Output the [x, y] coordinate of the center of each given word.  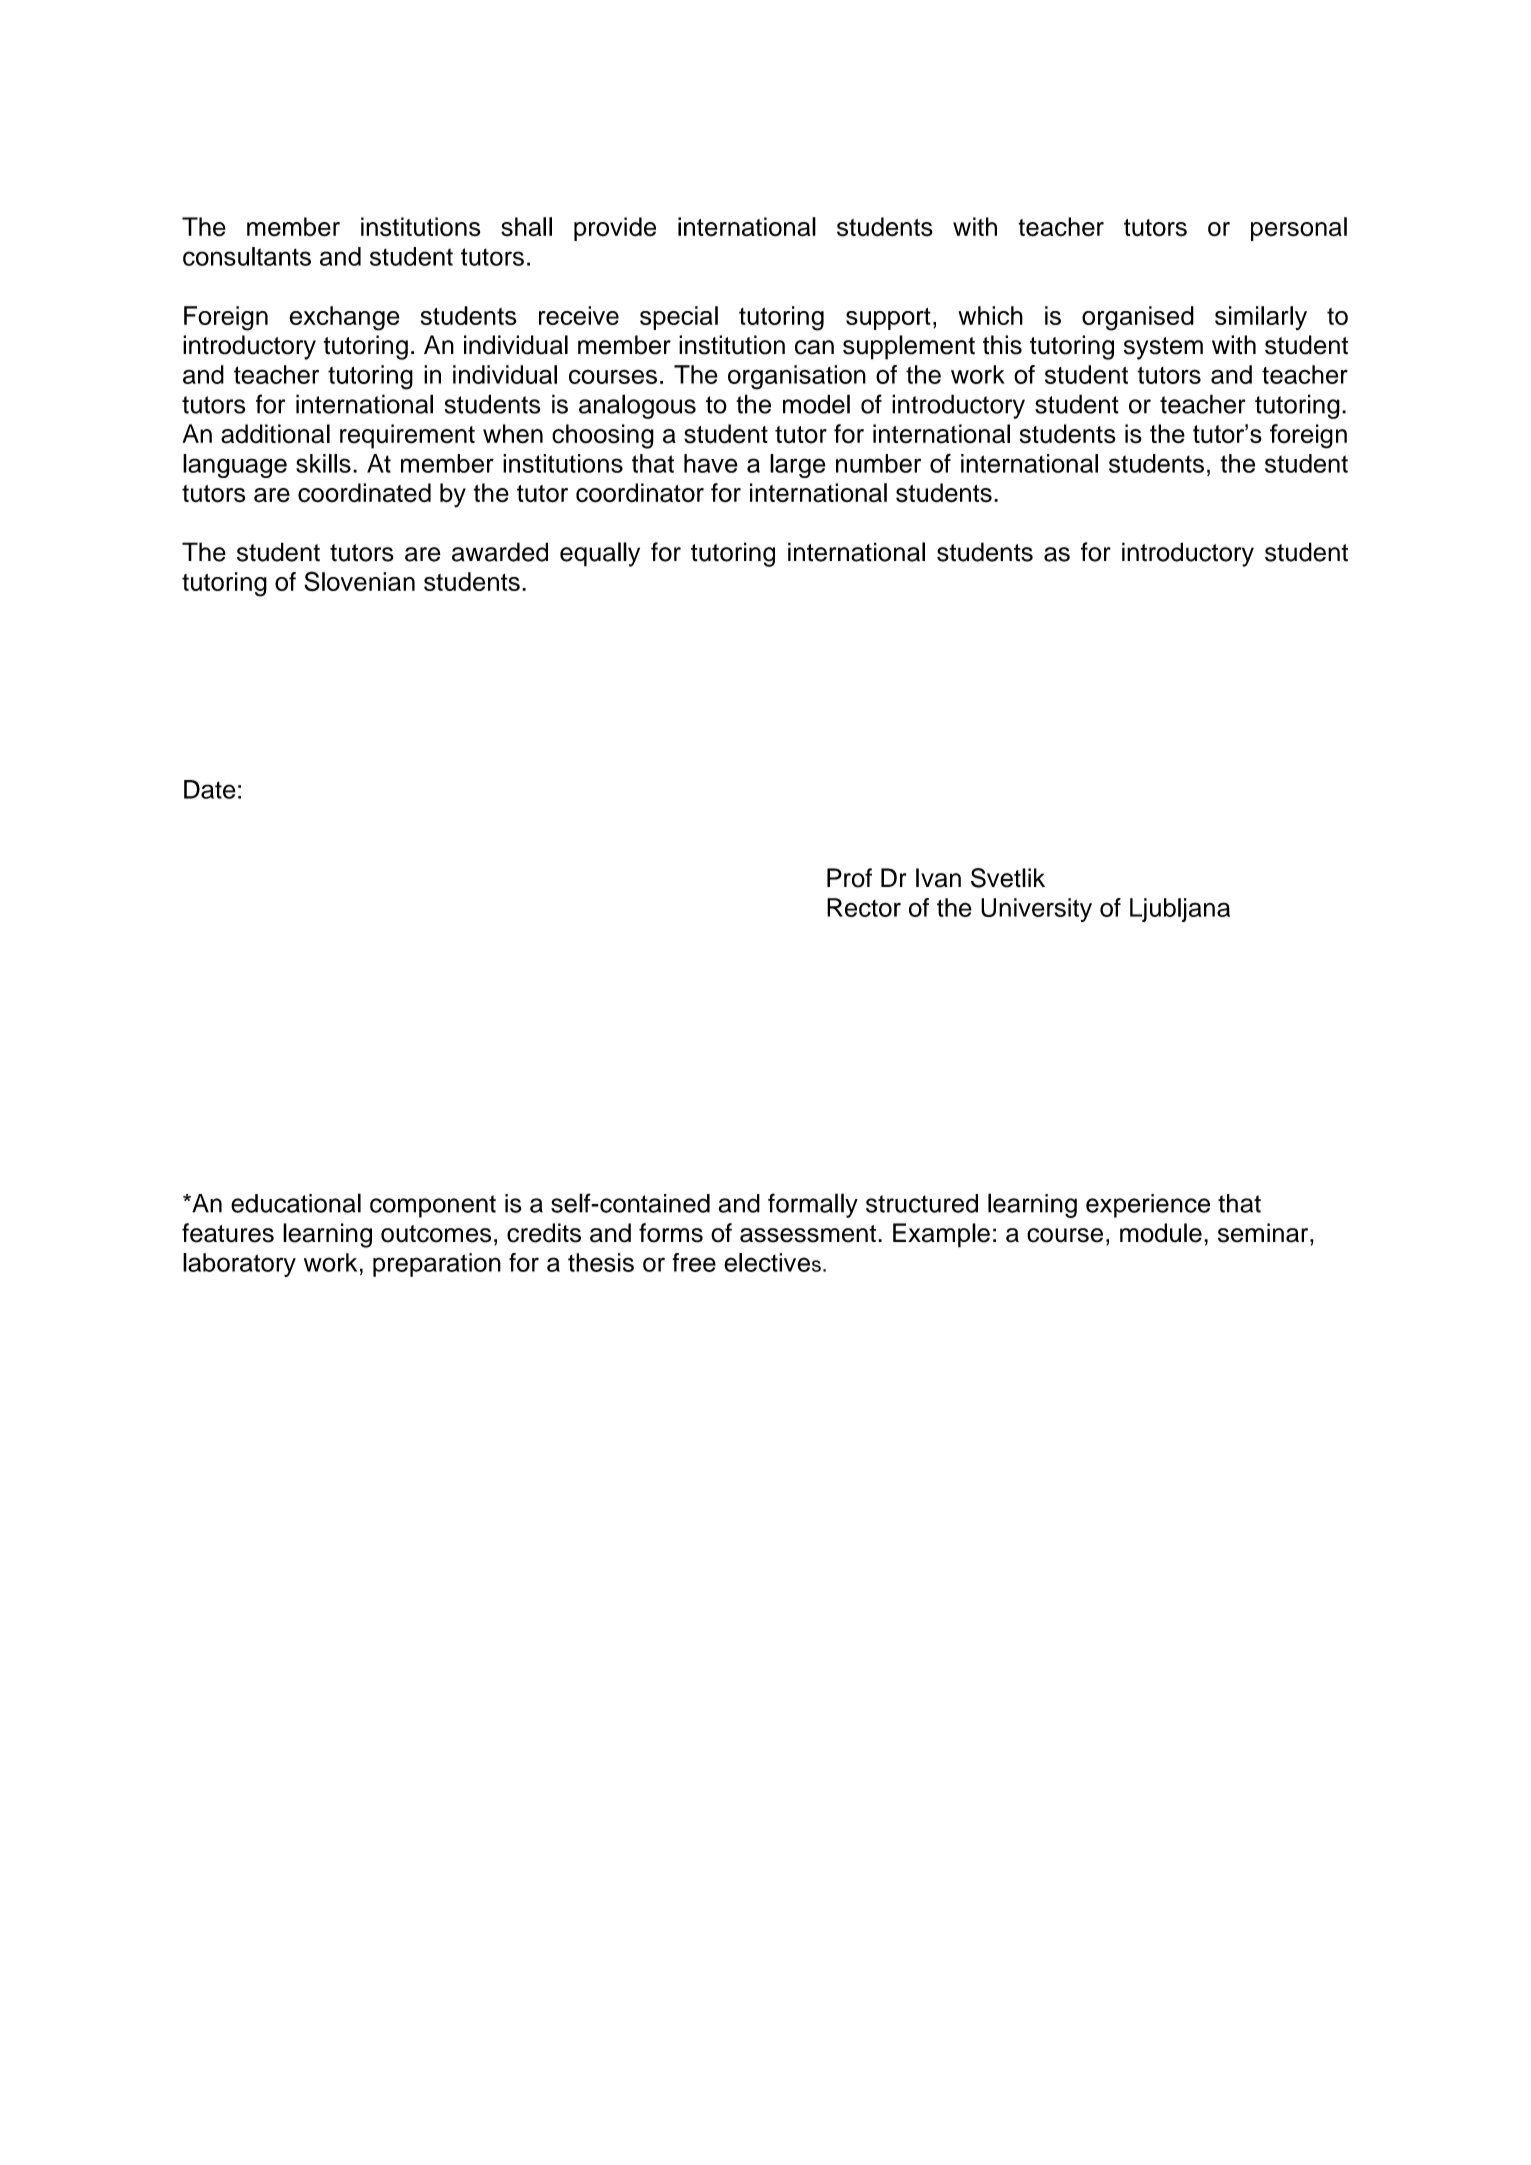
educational [296, 1203]
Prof [849, 878]
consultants [247, 256]
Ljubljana [1180, 910]
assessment [808, 1234]
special [679, 318]
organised [1138, 318]
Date [210, 789]
